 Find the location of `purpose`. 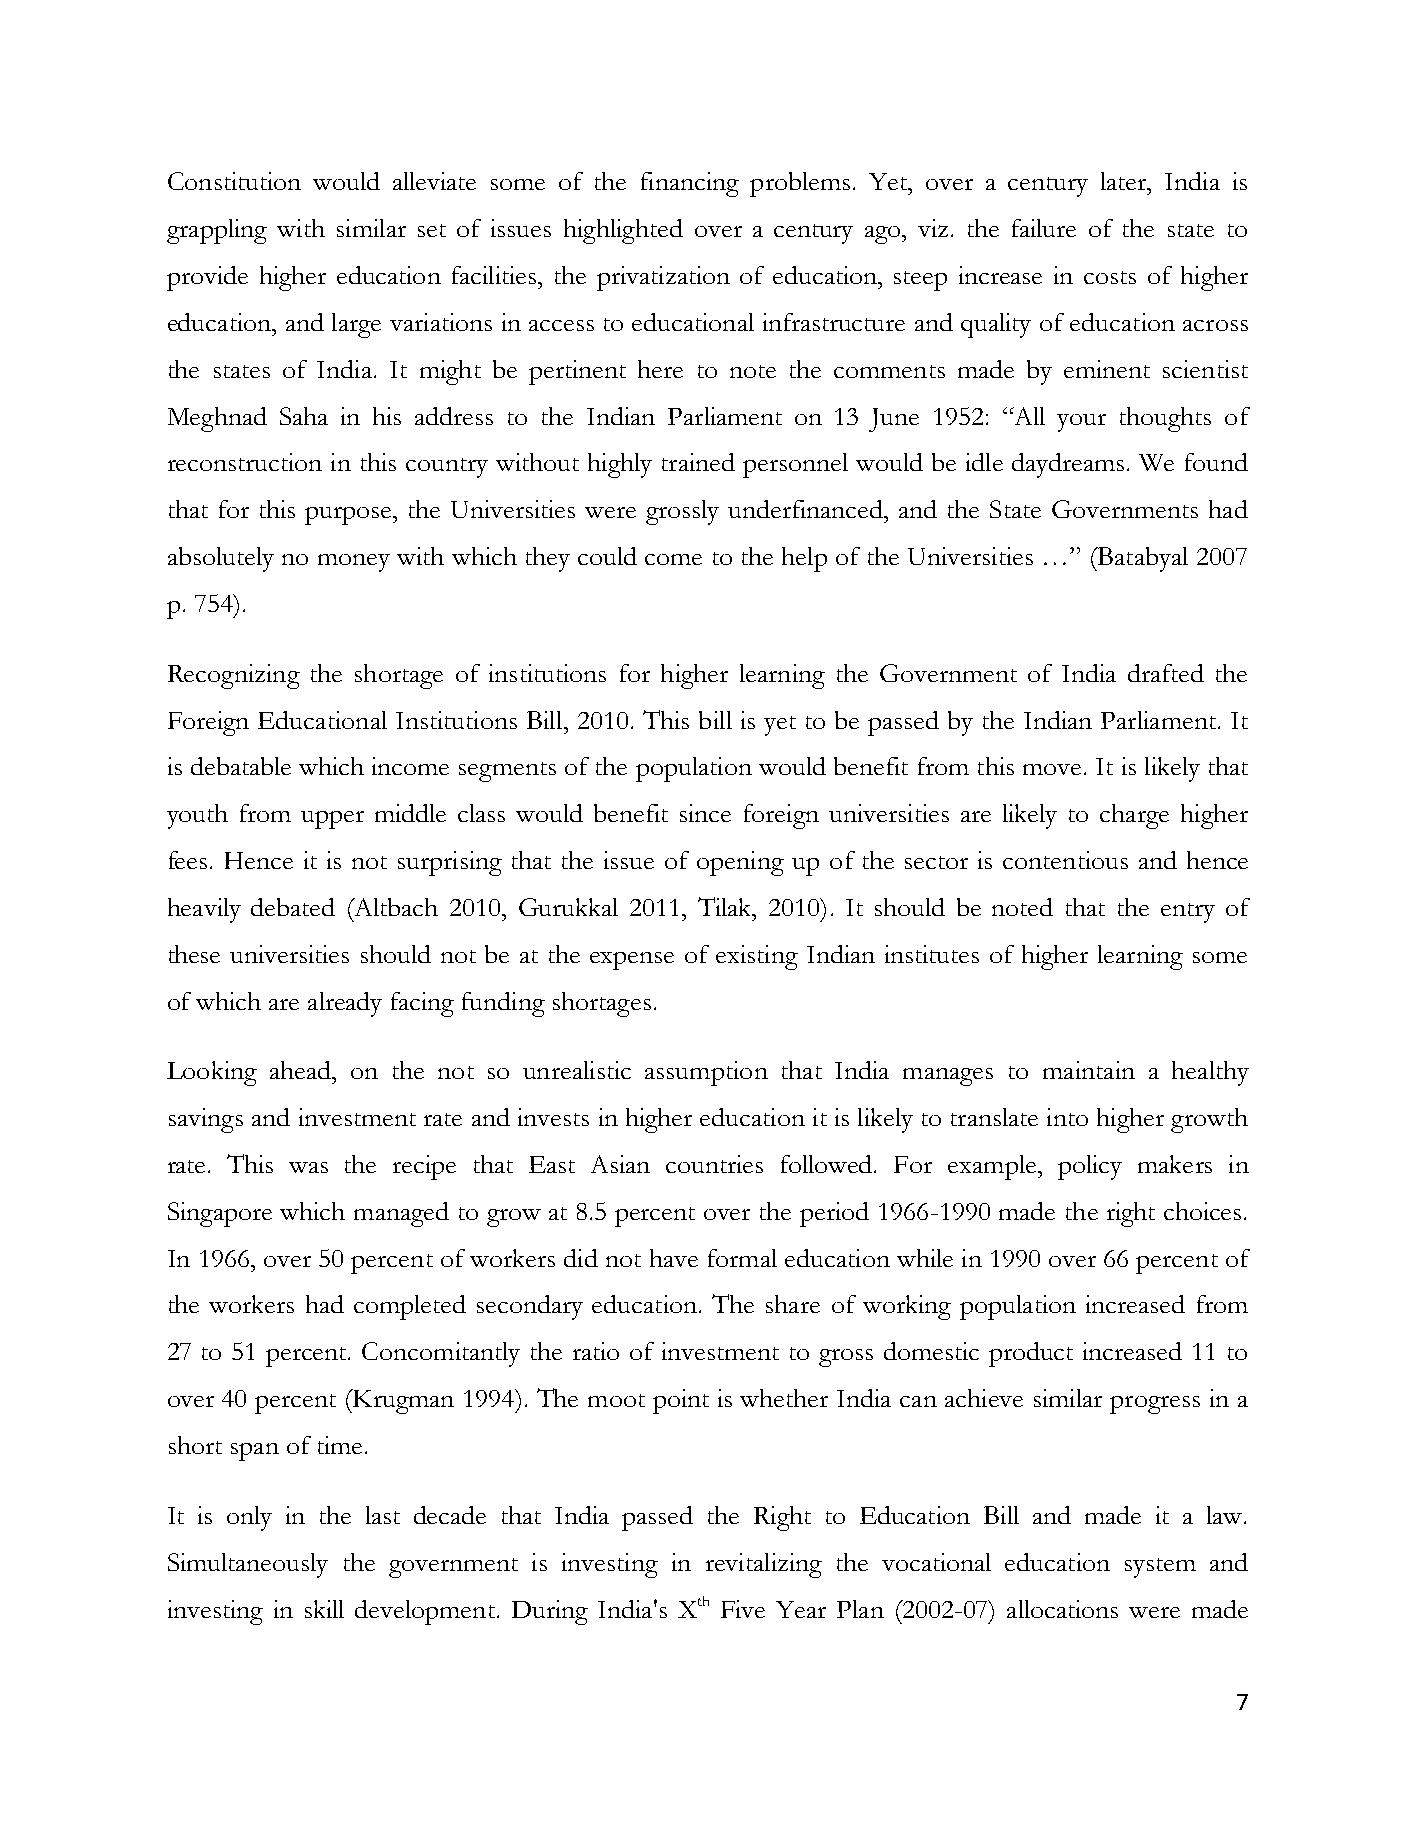

purpose is located at coordinates (350, 516).
